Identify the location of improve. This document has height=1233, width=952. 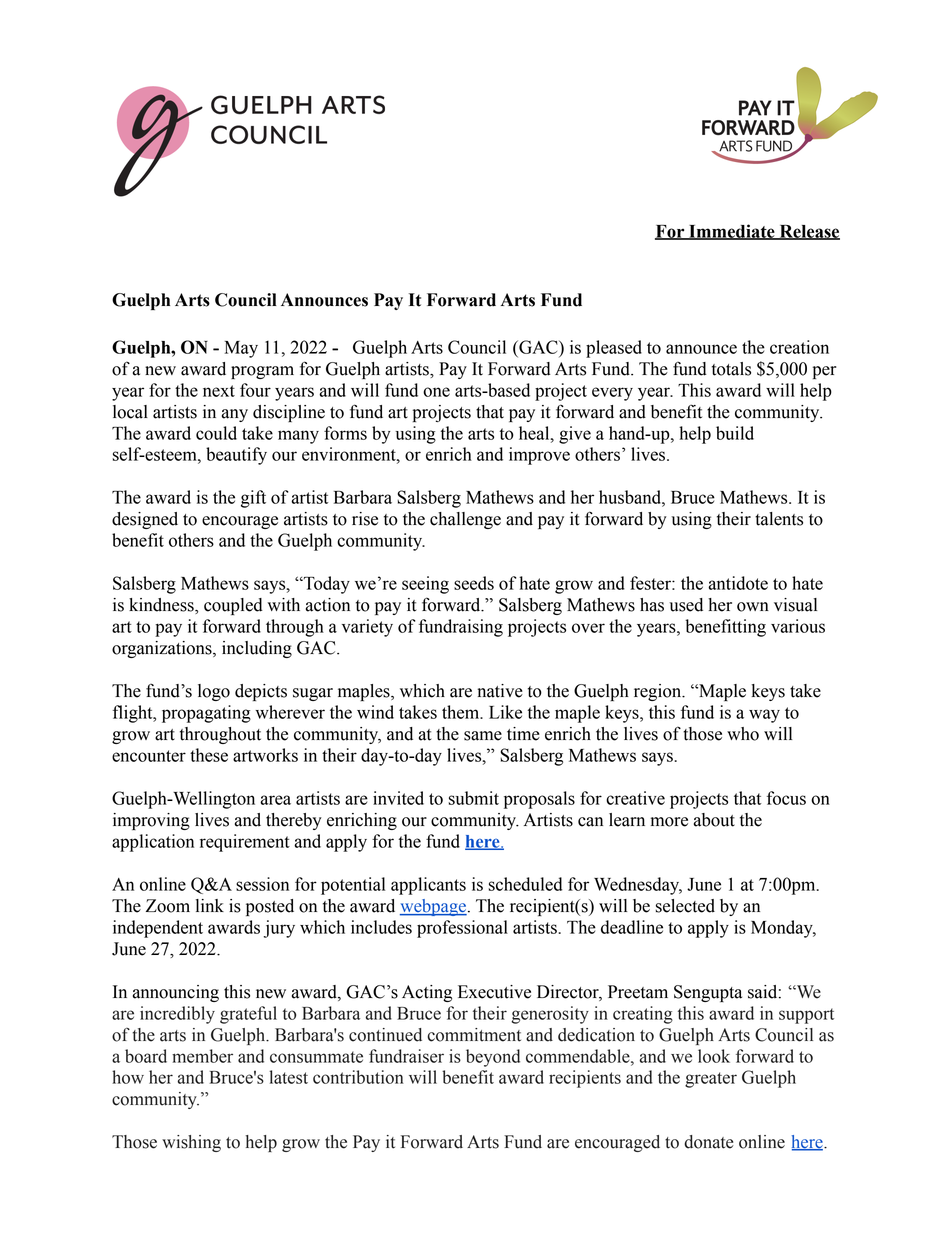
(539, 456).
